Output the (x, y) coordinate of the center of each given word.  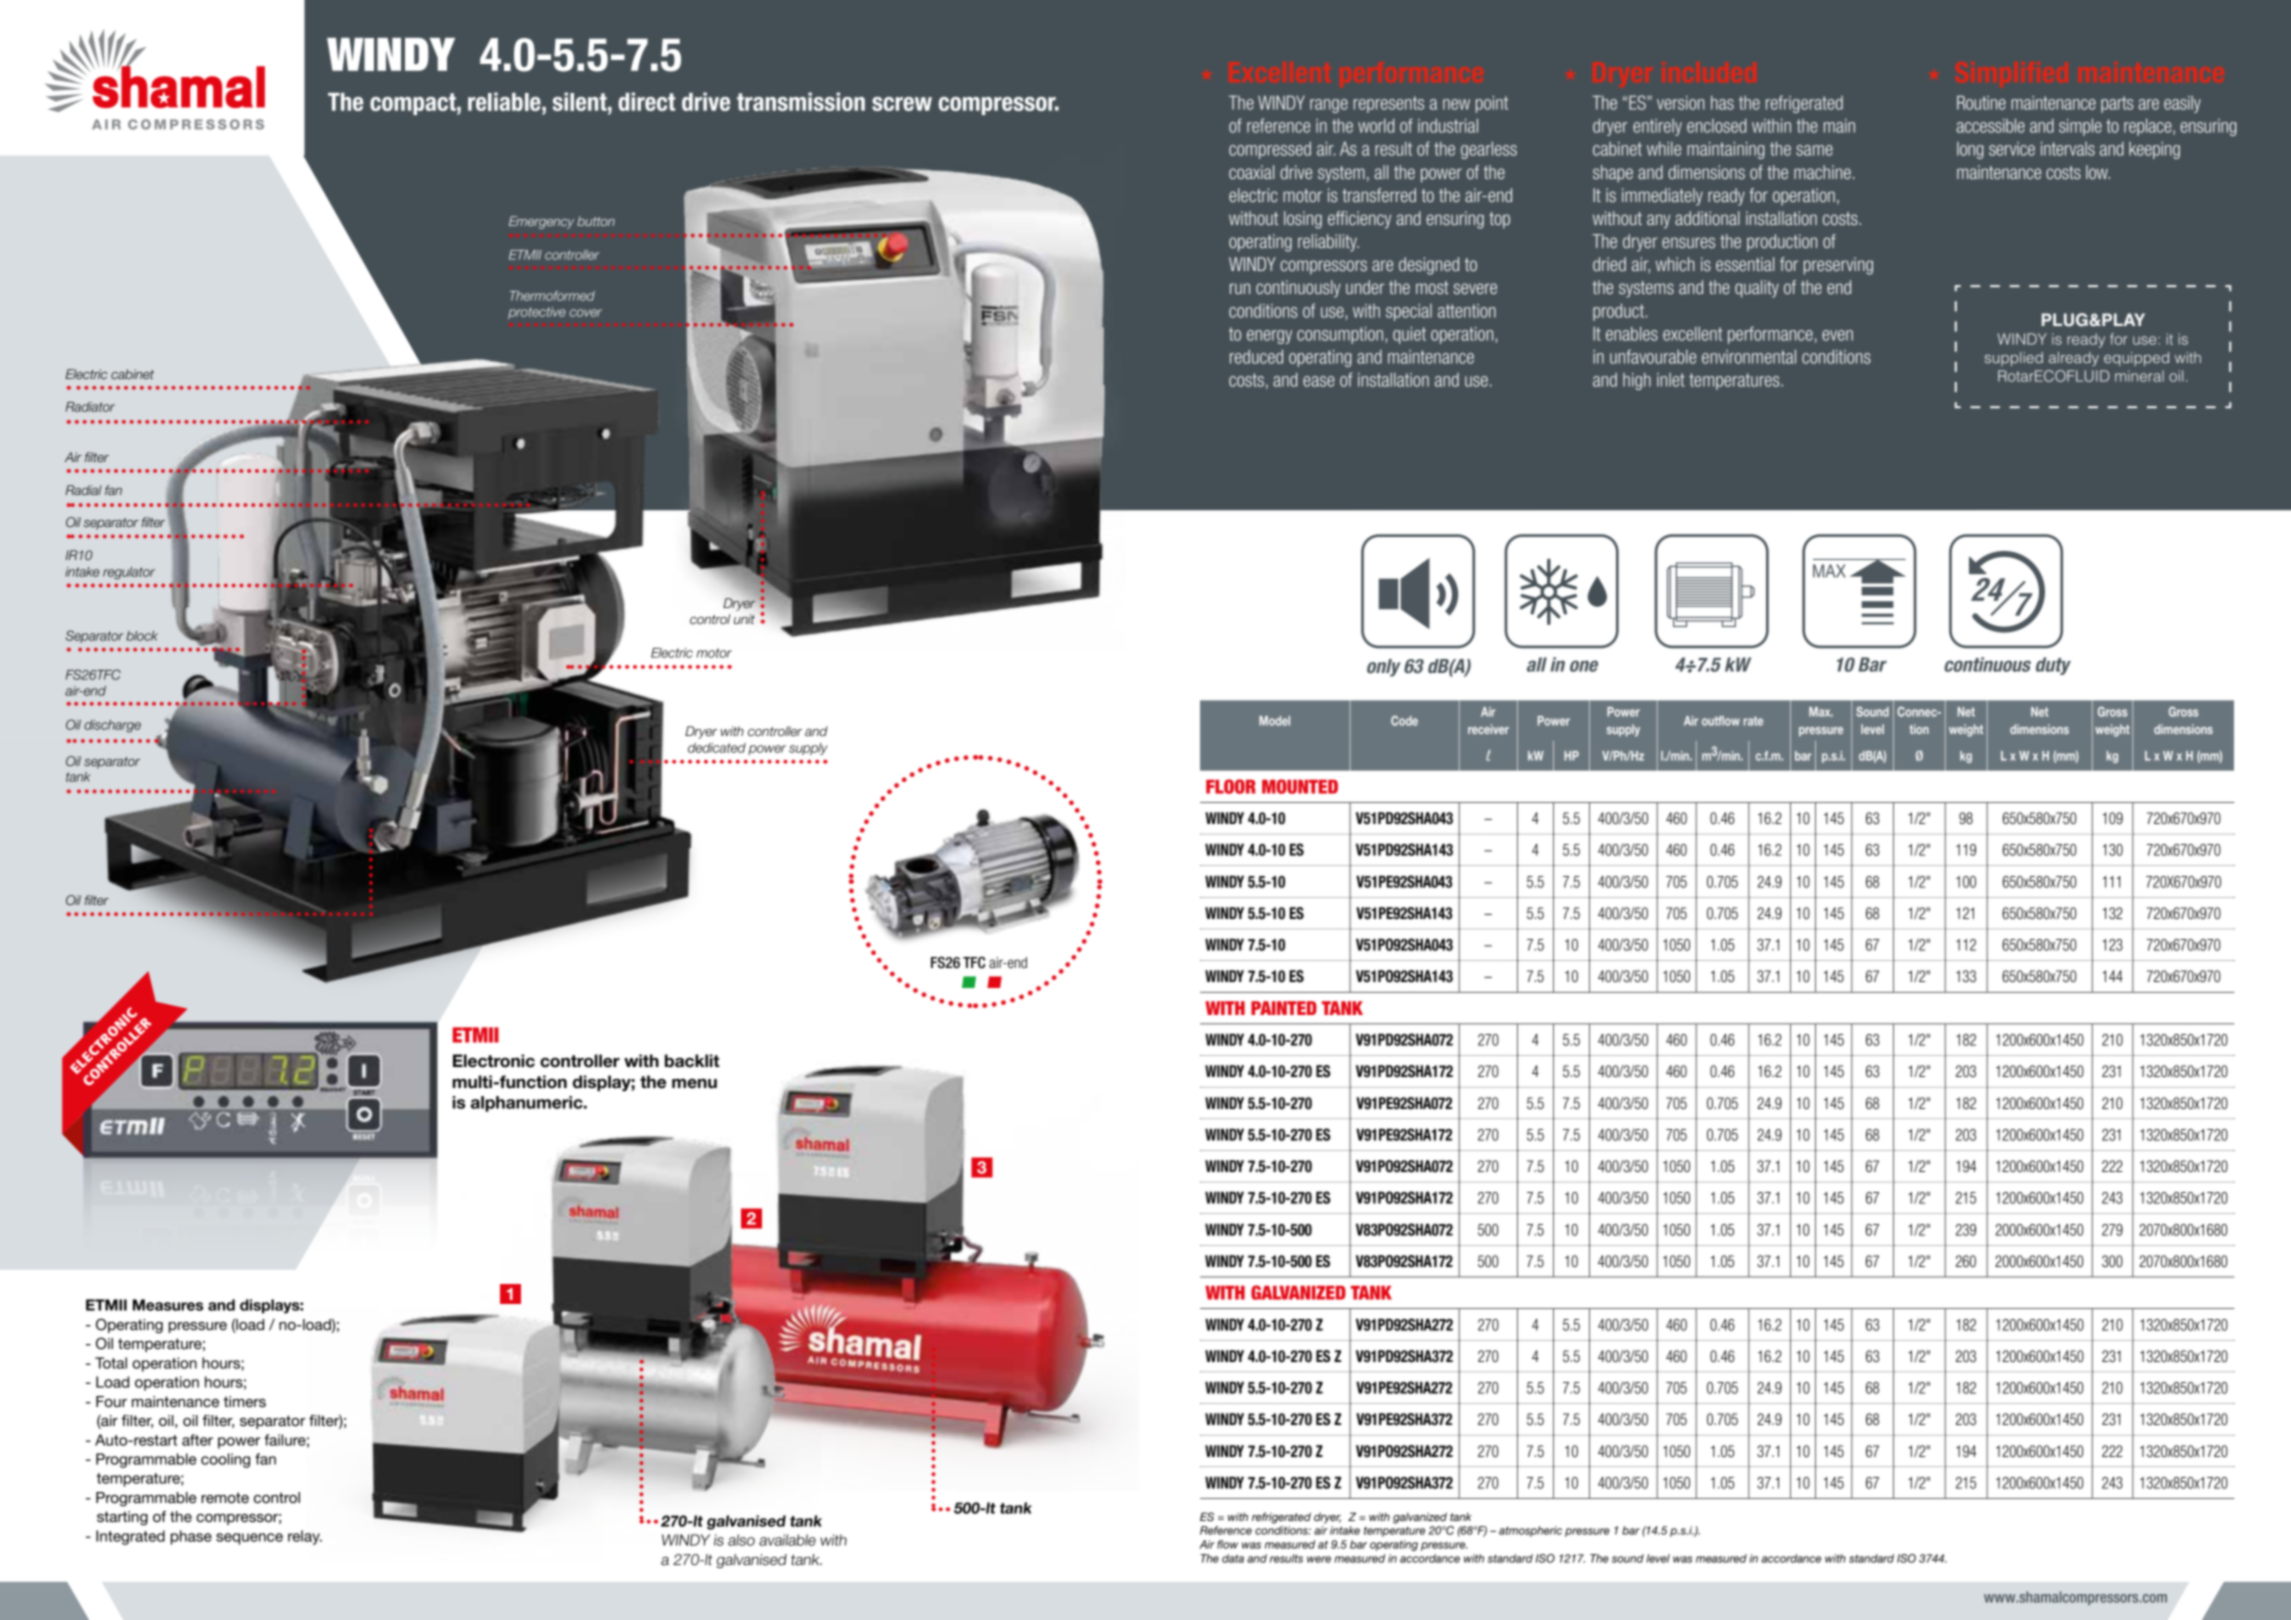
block (142, 636)
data (1233, 1558)
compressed (1270, 150)
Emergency (541, 222)
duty (2053, 666)
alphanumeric (528, 1104)
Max (1821, 712)
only (1384, 668)
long (1970, 150)
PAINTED (1284, 1008)
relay (305, 1537)
